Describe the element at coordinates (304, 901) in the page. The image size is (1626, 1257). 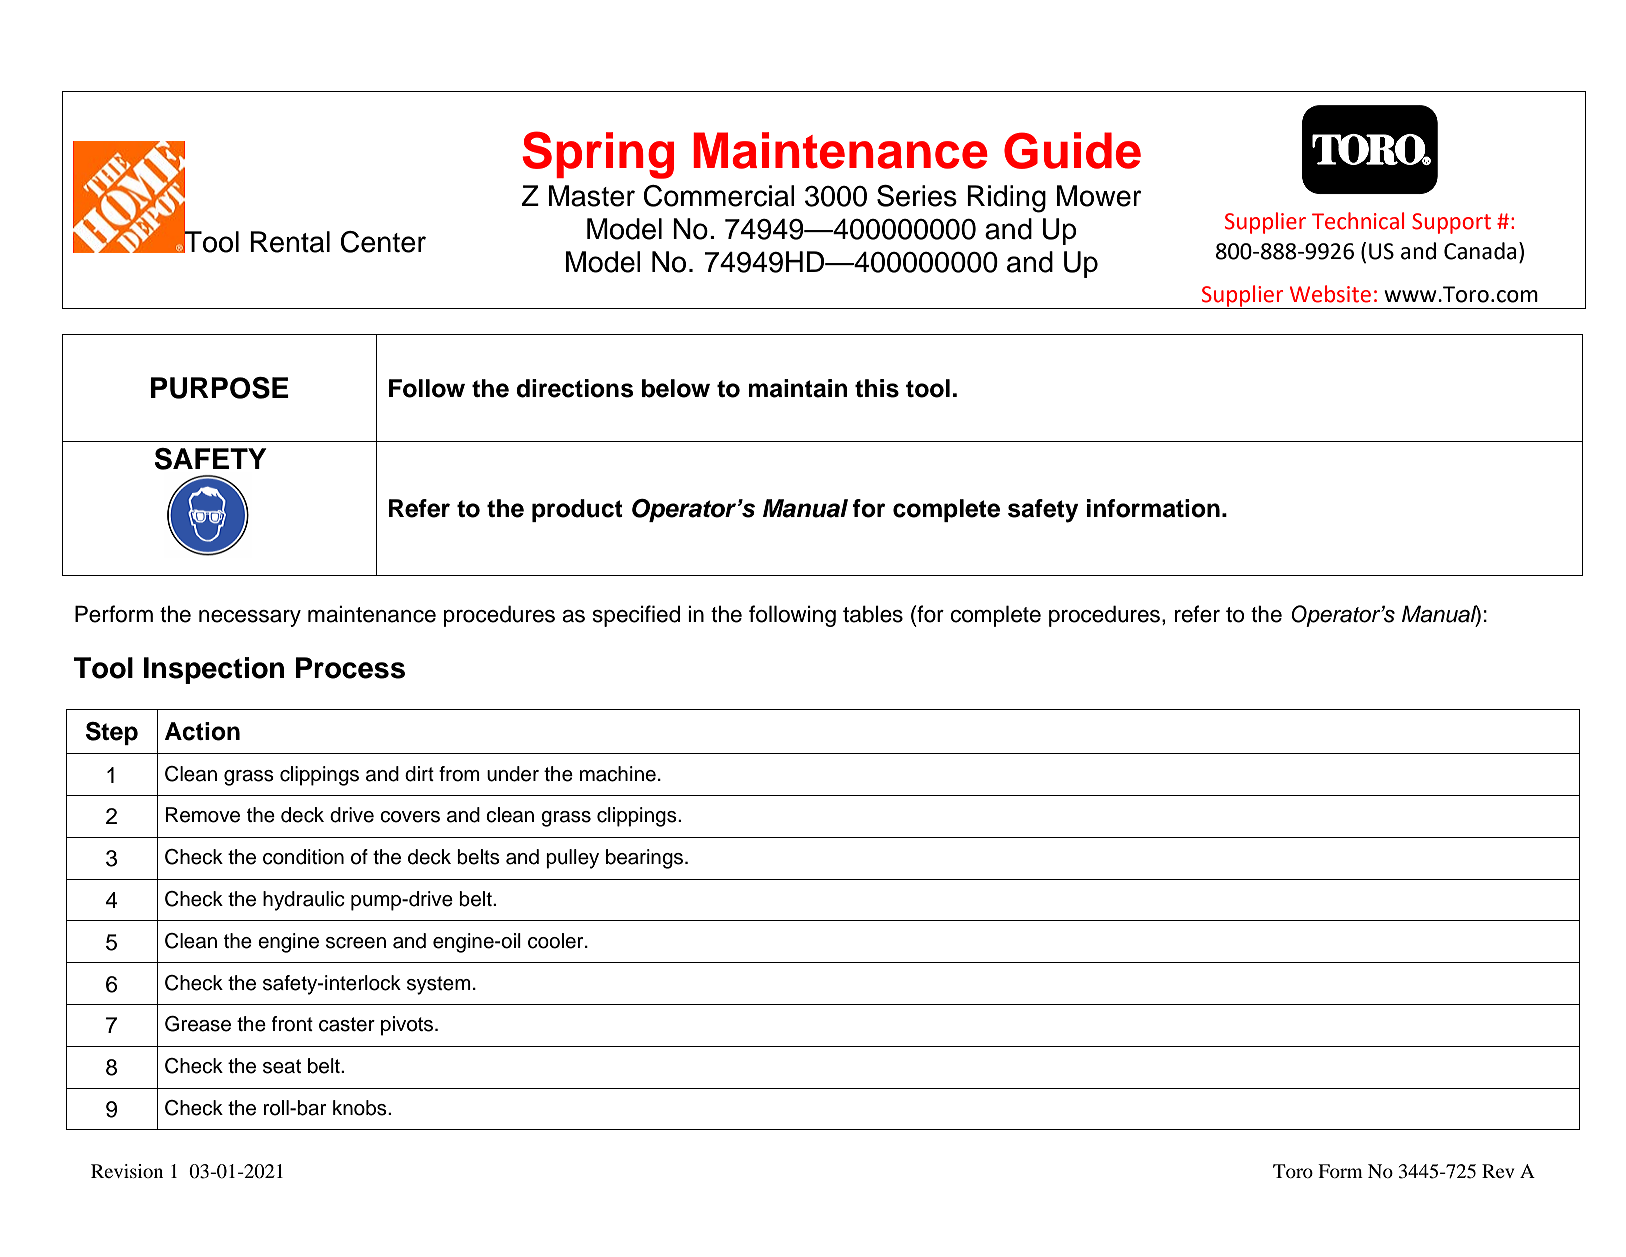
I see `hydraulic` at that location.
